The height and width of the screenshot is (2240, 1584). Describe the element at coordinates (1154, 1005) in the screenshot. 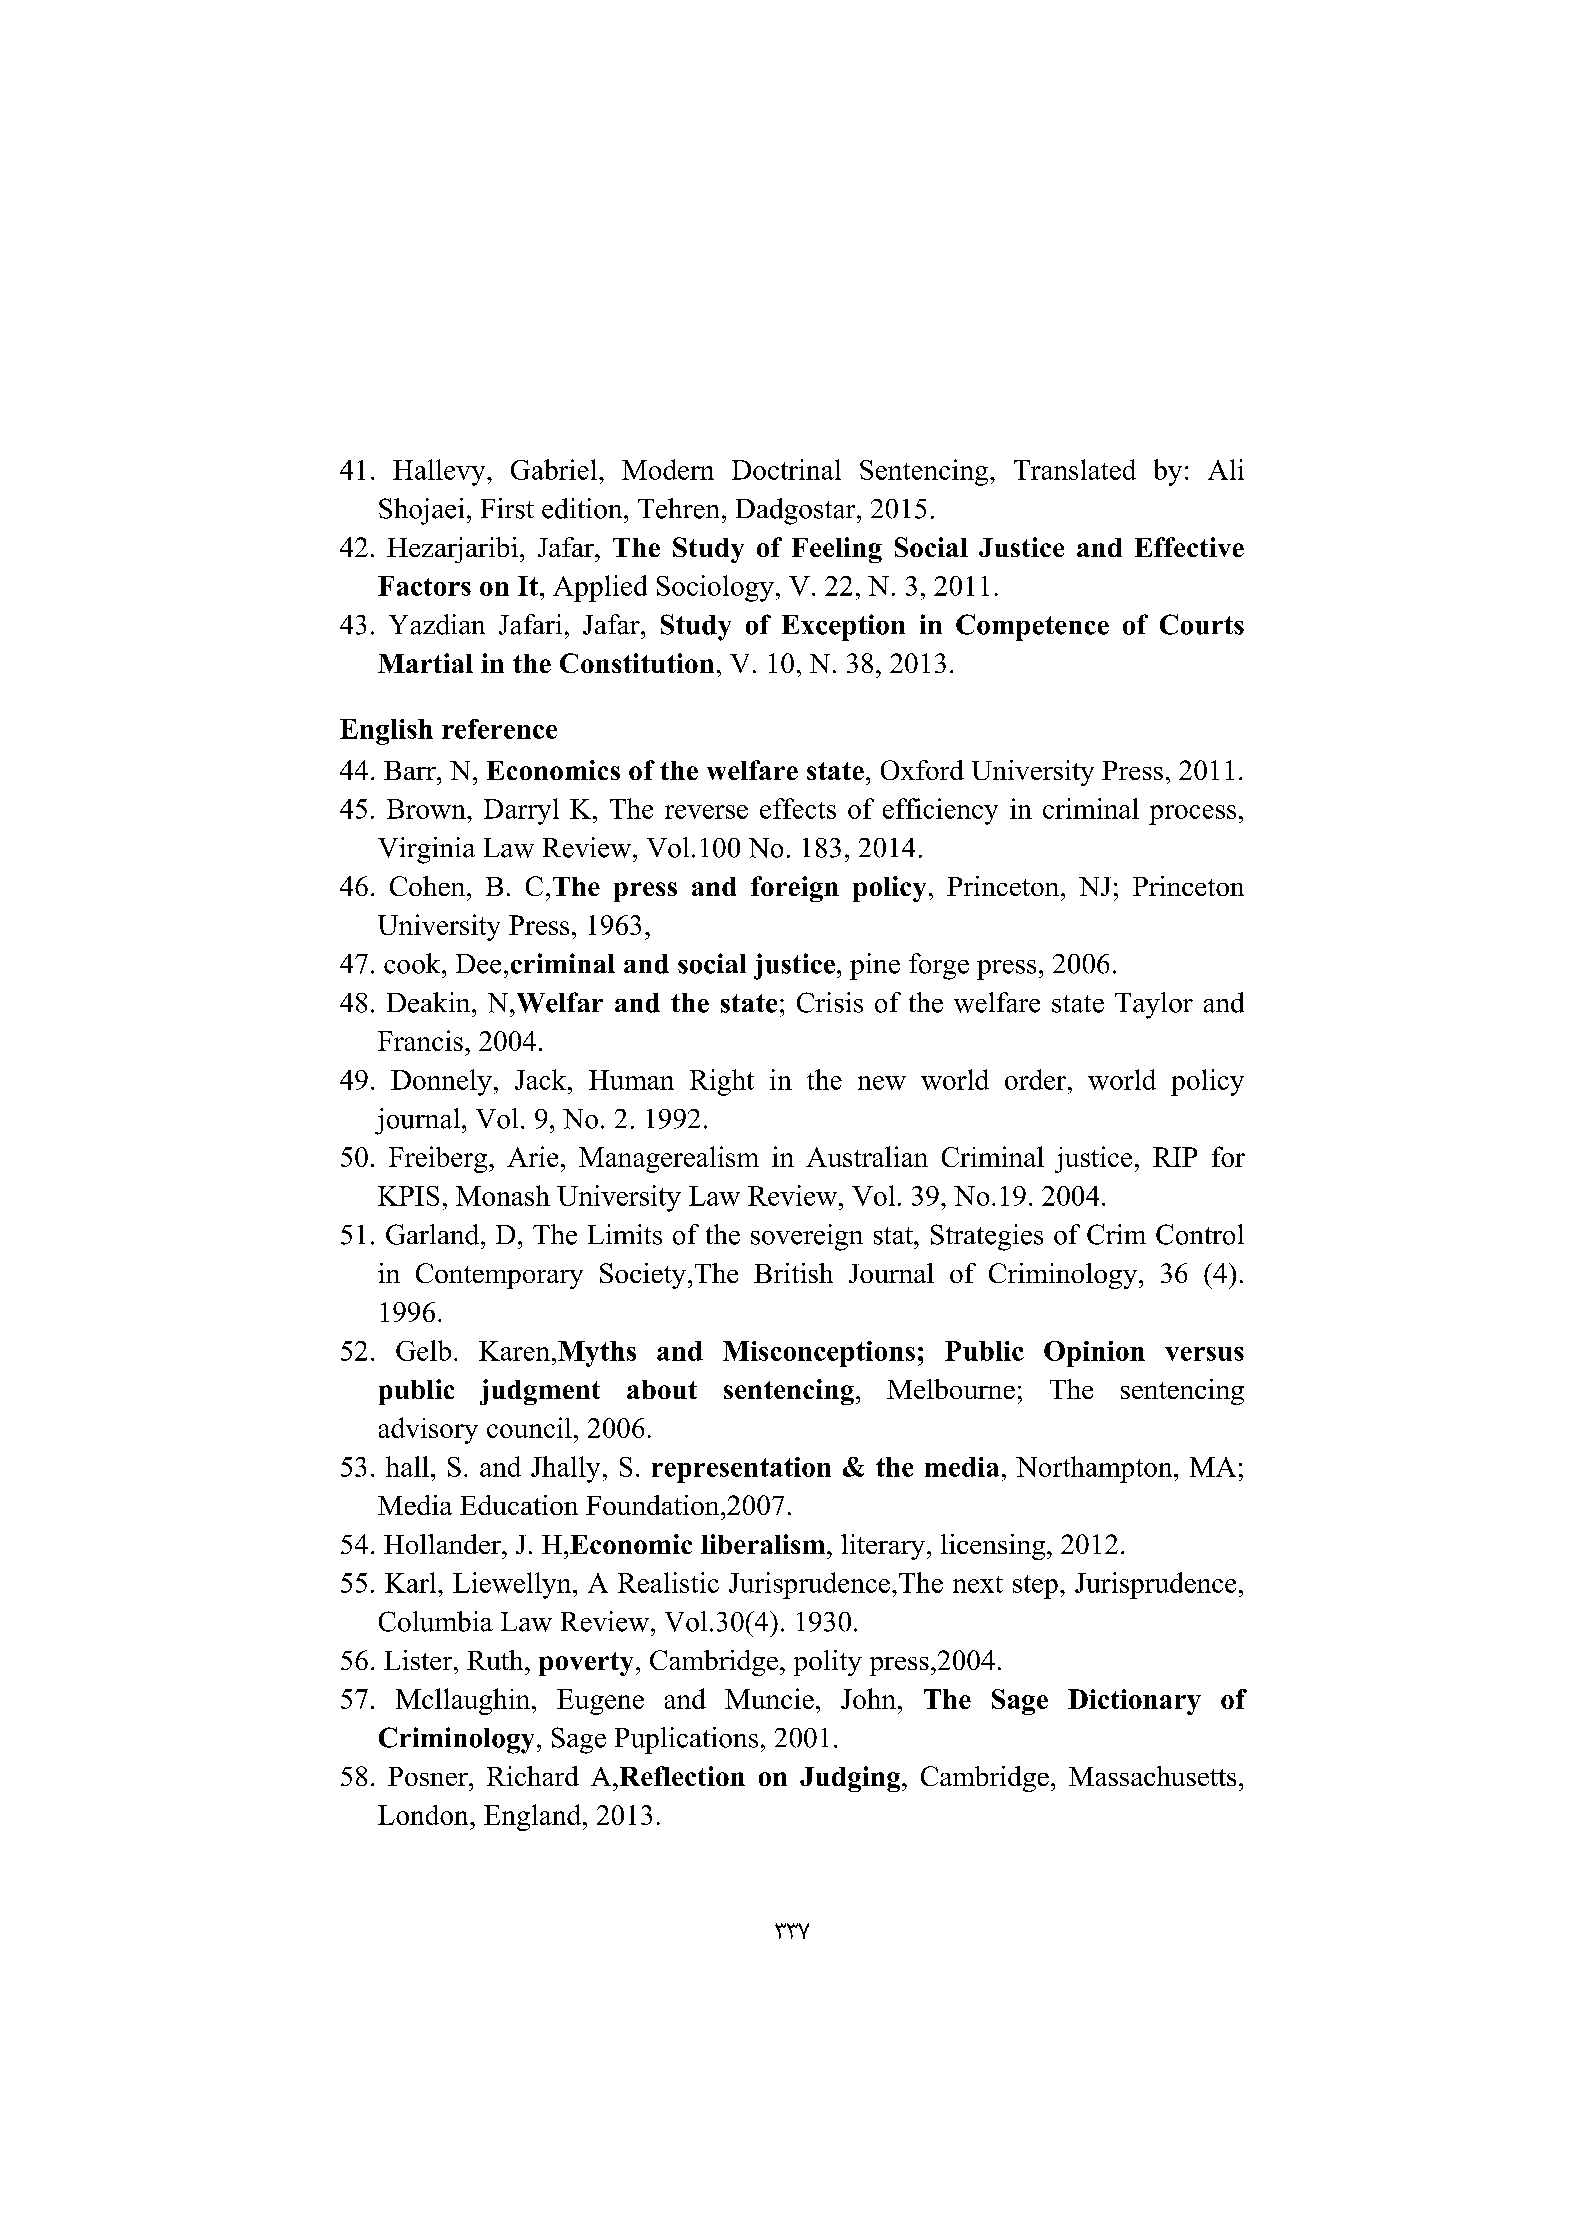

I see `Taylor` at that location.
